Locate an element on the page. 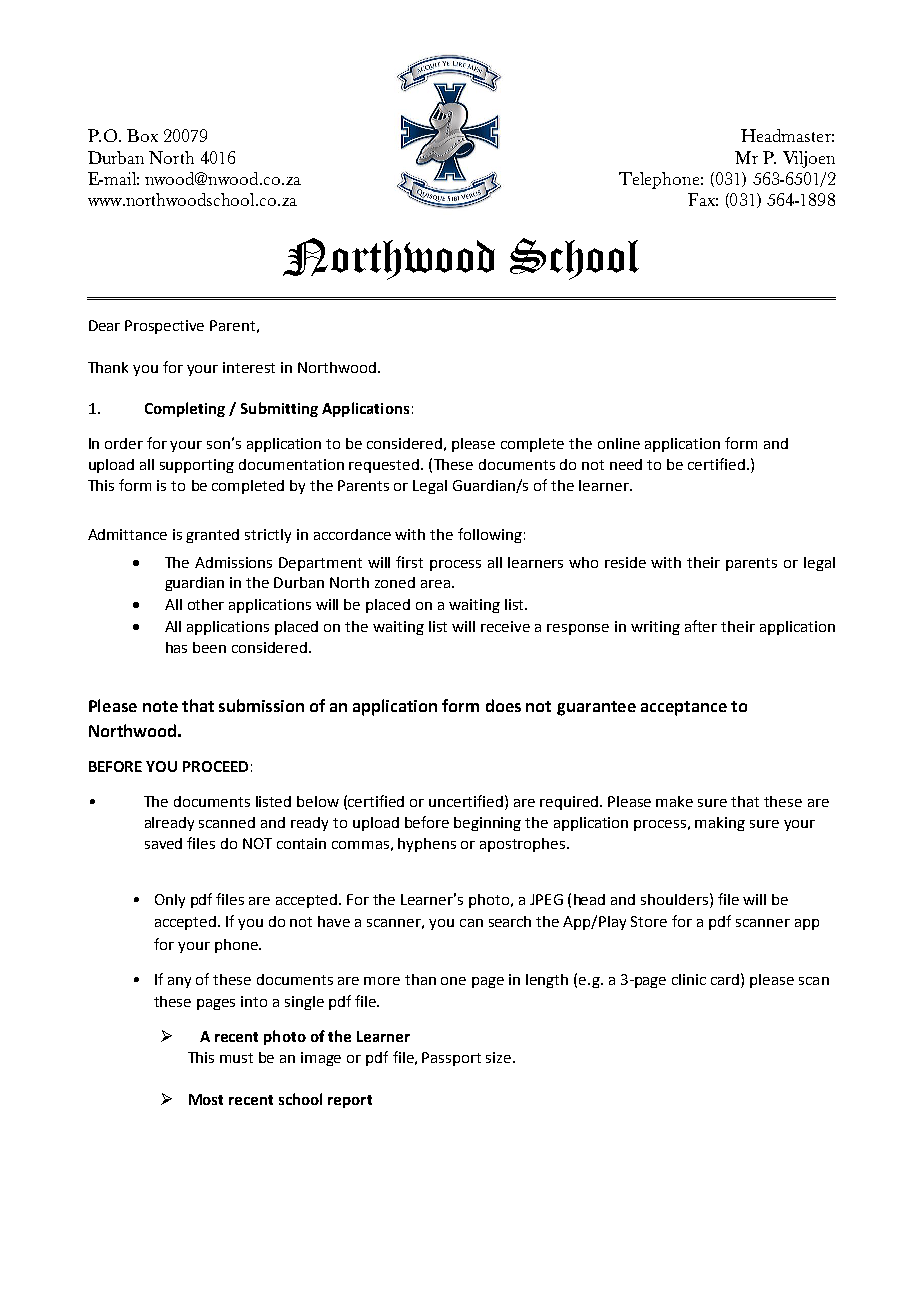 This page has width=924, height=1308. online is located at coordinates (619, 443).
